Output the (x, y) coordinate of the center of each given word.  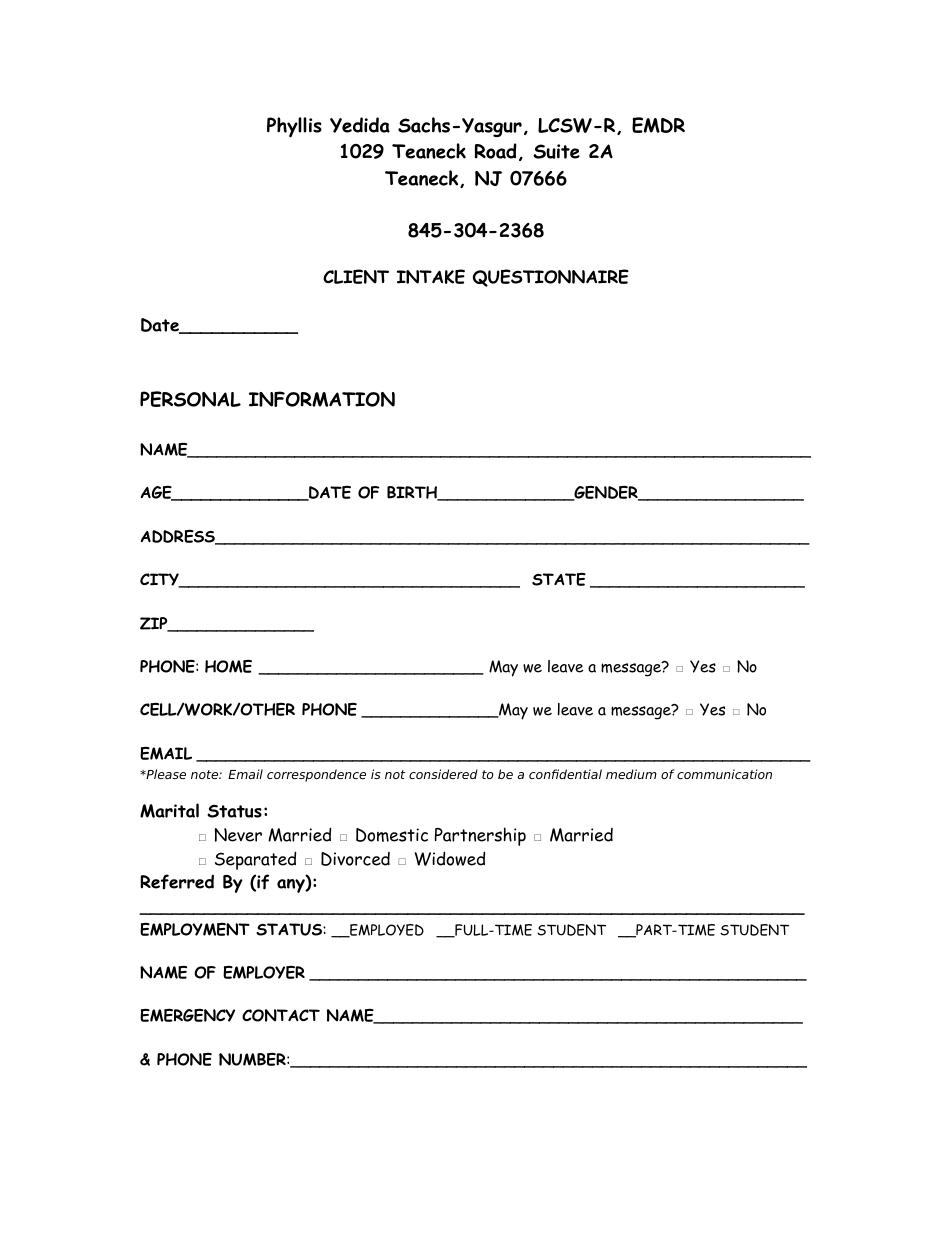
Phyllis (294, 127)
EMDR (658, 125)
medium (631, 774)
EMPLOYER (264, 972)
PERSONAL (190, 399)
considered (443, 774)
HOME (228, 666)
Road (496, 151)
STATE (559, 579)
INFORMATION (322, 399)
